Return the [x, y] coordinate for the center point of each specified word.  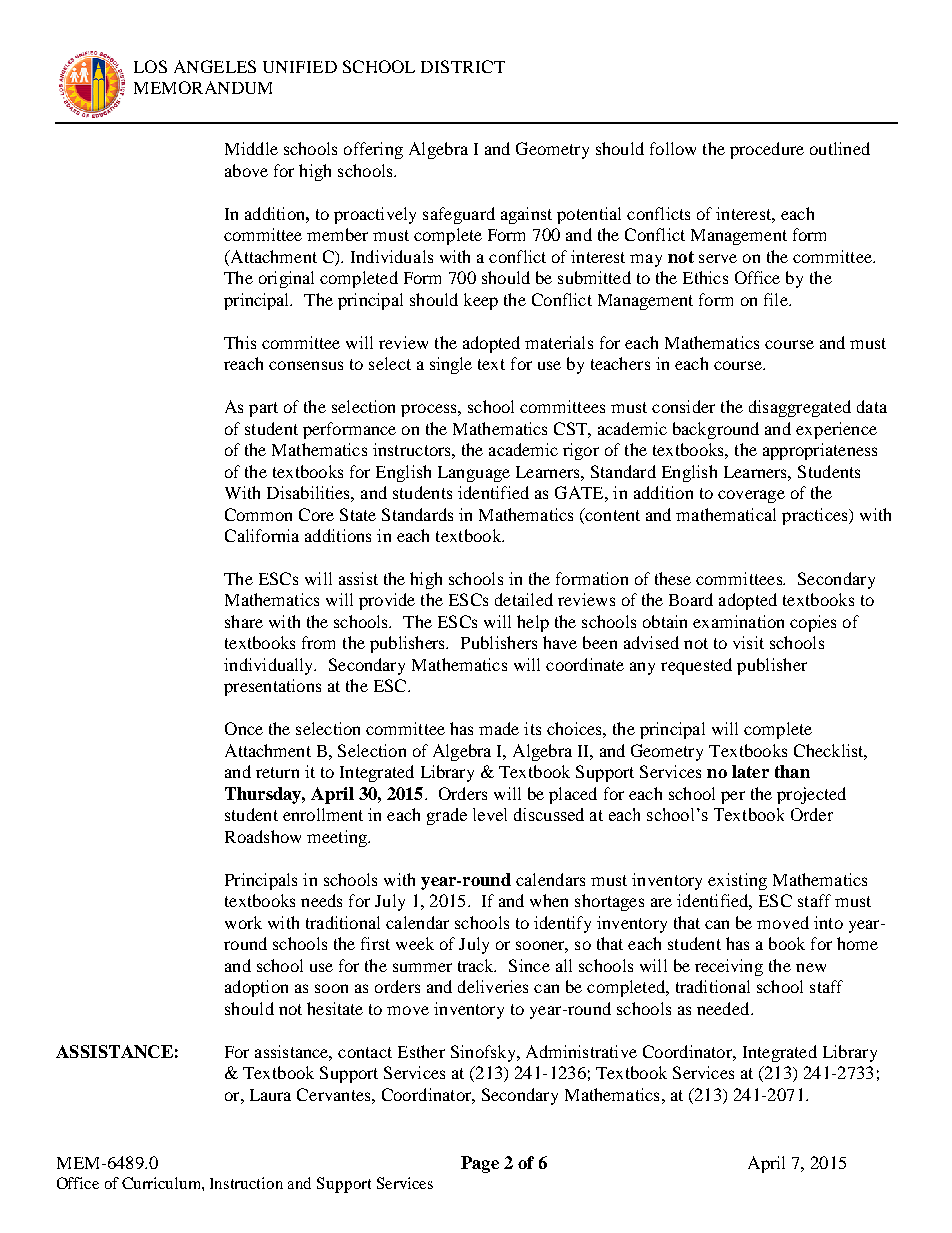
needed [724, 1008]
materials [559, 342]
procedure [767, 150]
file [777, 299]
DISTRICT [463, 66]
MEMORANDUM [203, 87]
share [244, 621]
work [243, 922]
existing [737, 881]
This [240, 342]
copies [813, 623]
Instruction [246, 1183]
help [533, 623]
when [549, 900]
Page [480, 1164]
